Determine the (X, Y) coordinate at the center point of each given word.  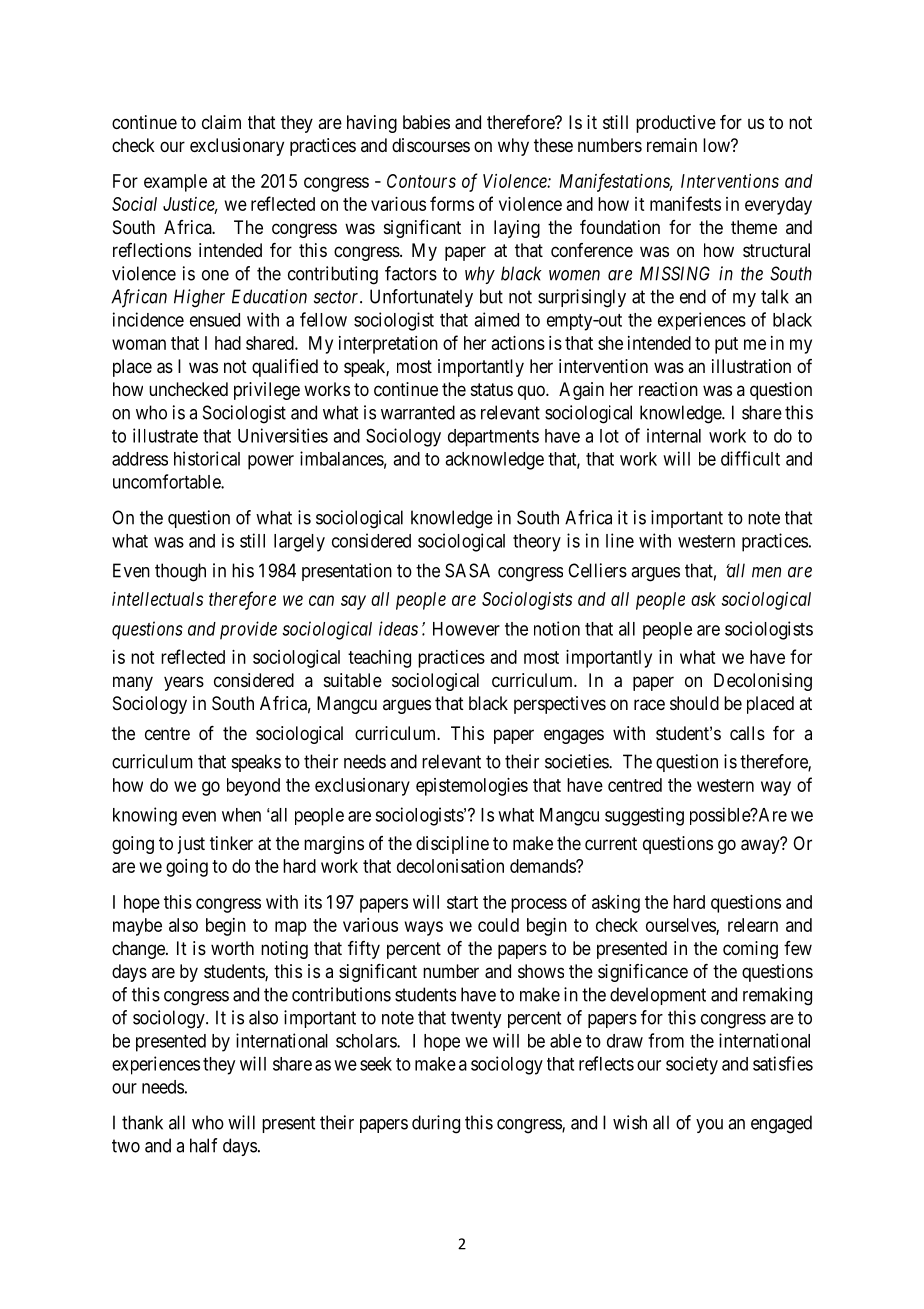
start (462, 902)
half (204, 1145)
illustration (751, 366)
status (492, 390)
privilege (267, 391)
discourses (431, 145)
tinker (231, 843)
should (694, 703)
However (466, 629)
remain (672, 145)
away (761, 846)
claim (221, 122)
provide (248, 630)
